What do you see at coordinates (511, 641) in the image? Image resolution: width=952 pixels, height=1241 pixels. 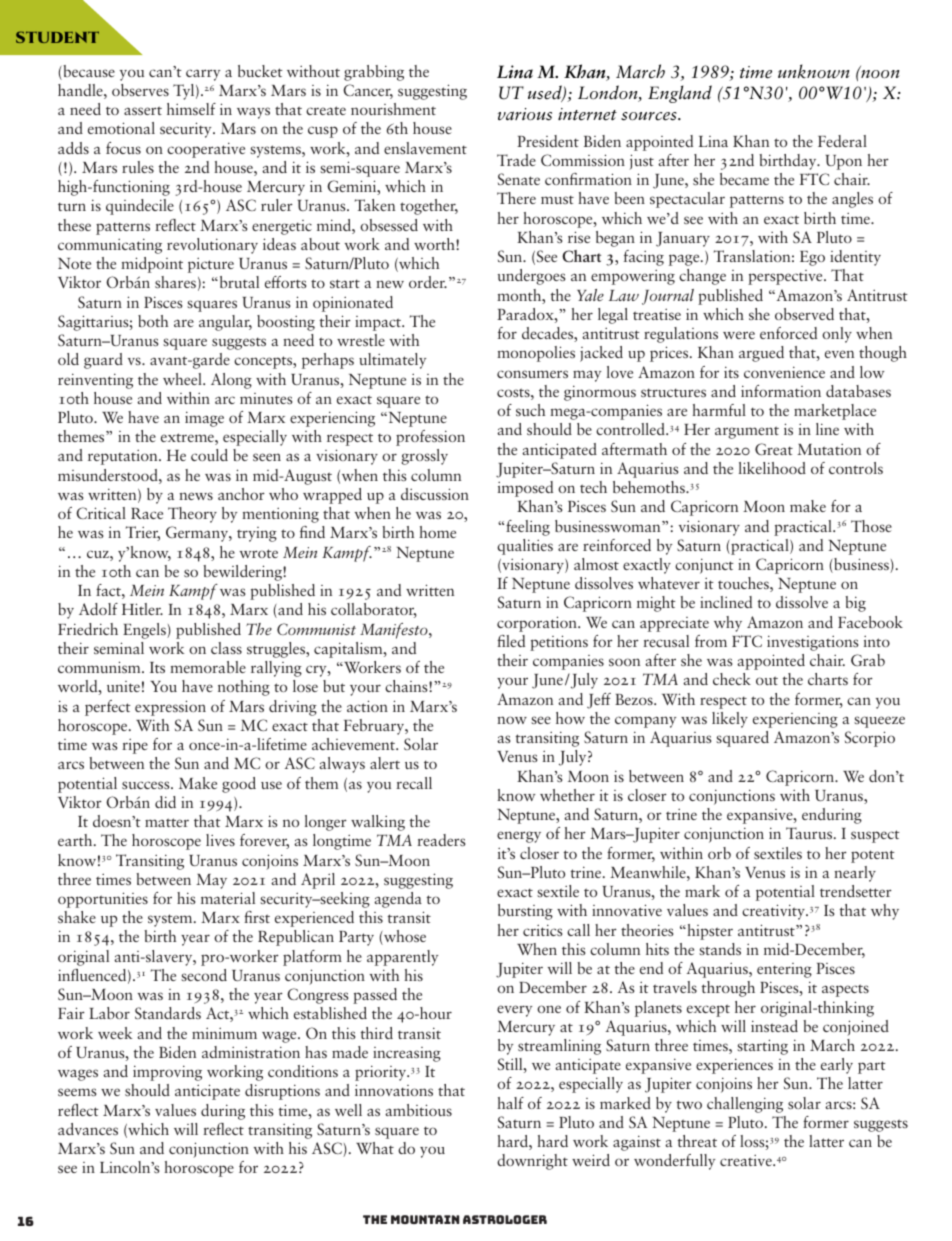 I see `filed` at bounding box center [511, 641].
